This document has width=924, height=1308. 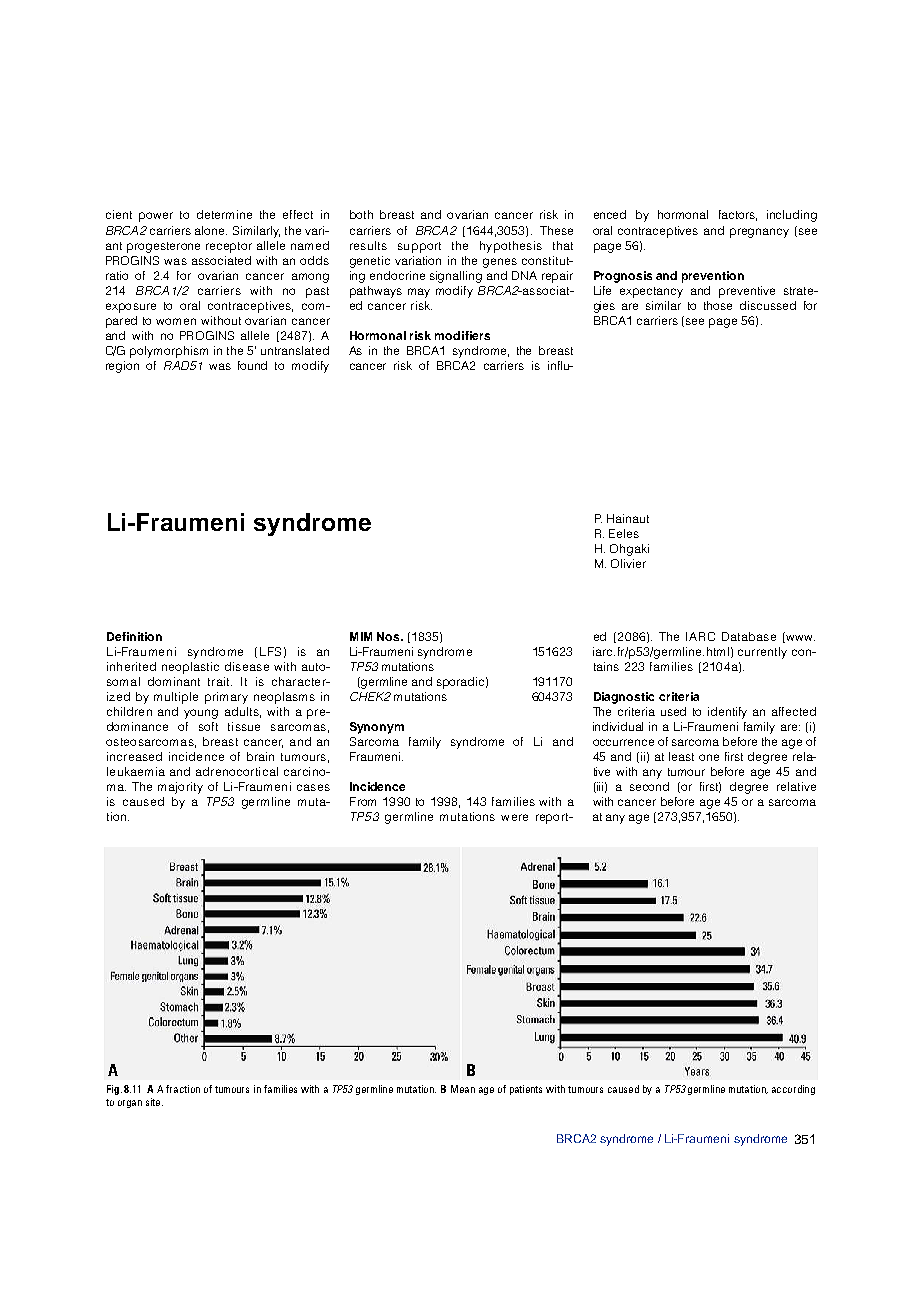 What do you see at coordinates (252, 365) in the document?
I see `found` at bounding box center [252, 365].
